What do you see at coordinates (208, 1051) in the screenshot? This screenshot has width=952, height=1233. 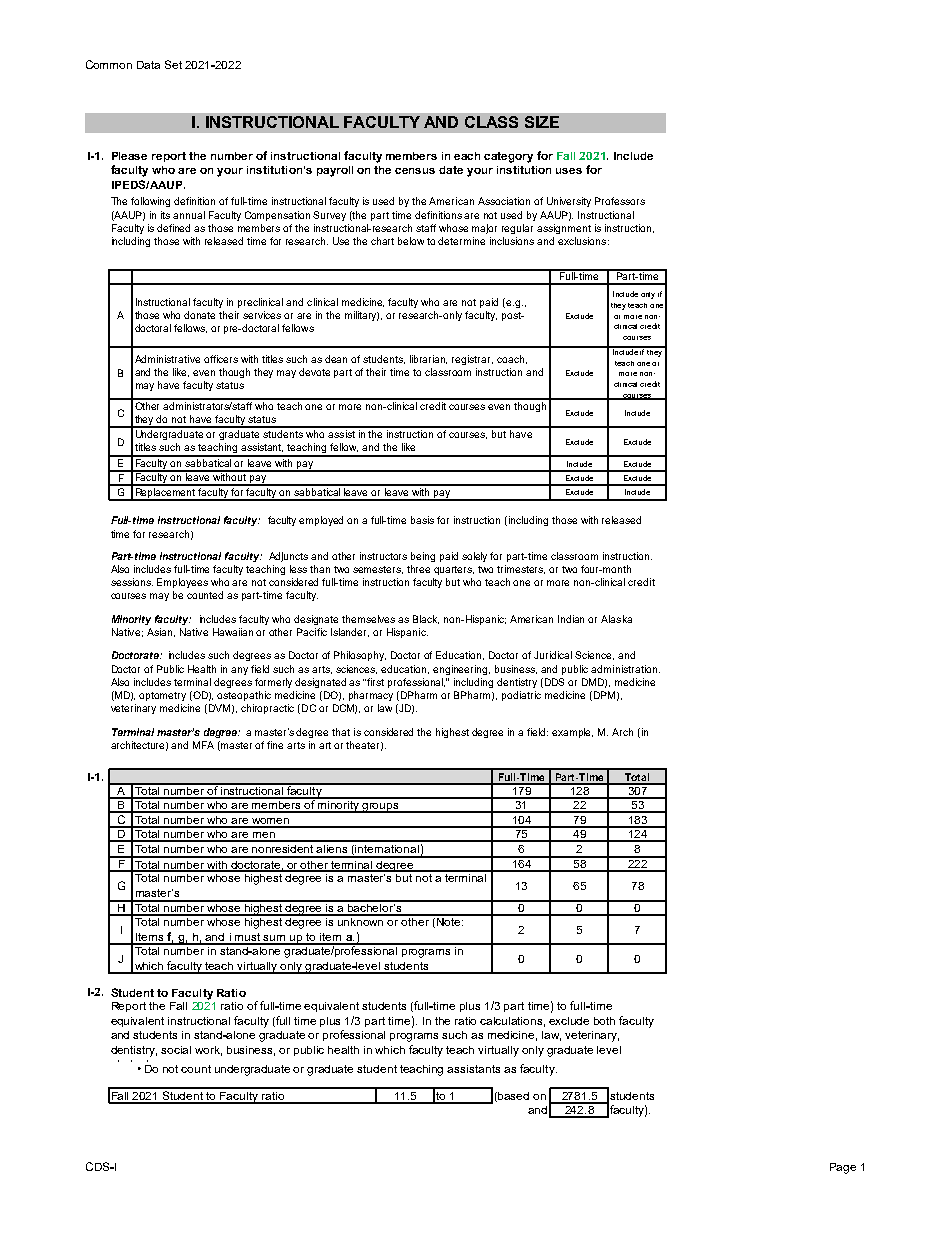 I see `work` at bounding box center [208, 1051].
